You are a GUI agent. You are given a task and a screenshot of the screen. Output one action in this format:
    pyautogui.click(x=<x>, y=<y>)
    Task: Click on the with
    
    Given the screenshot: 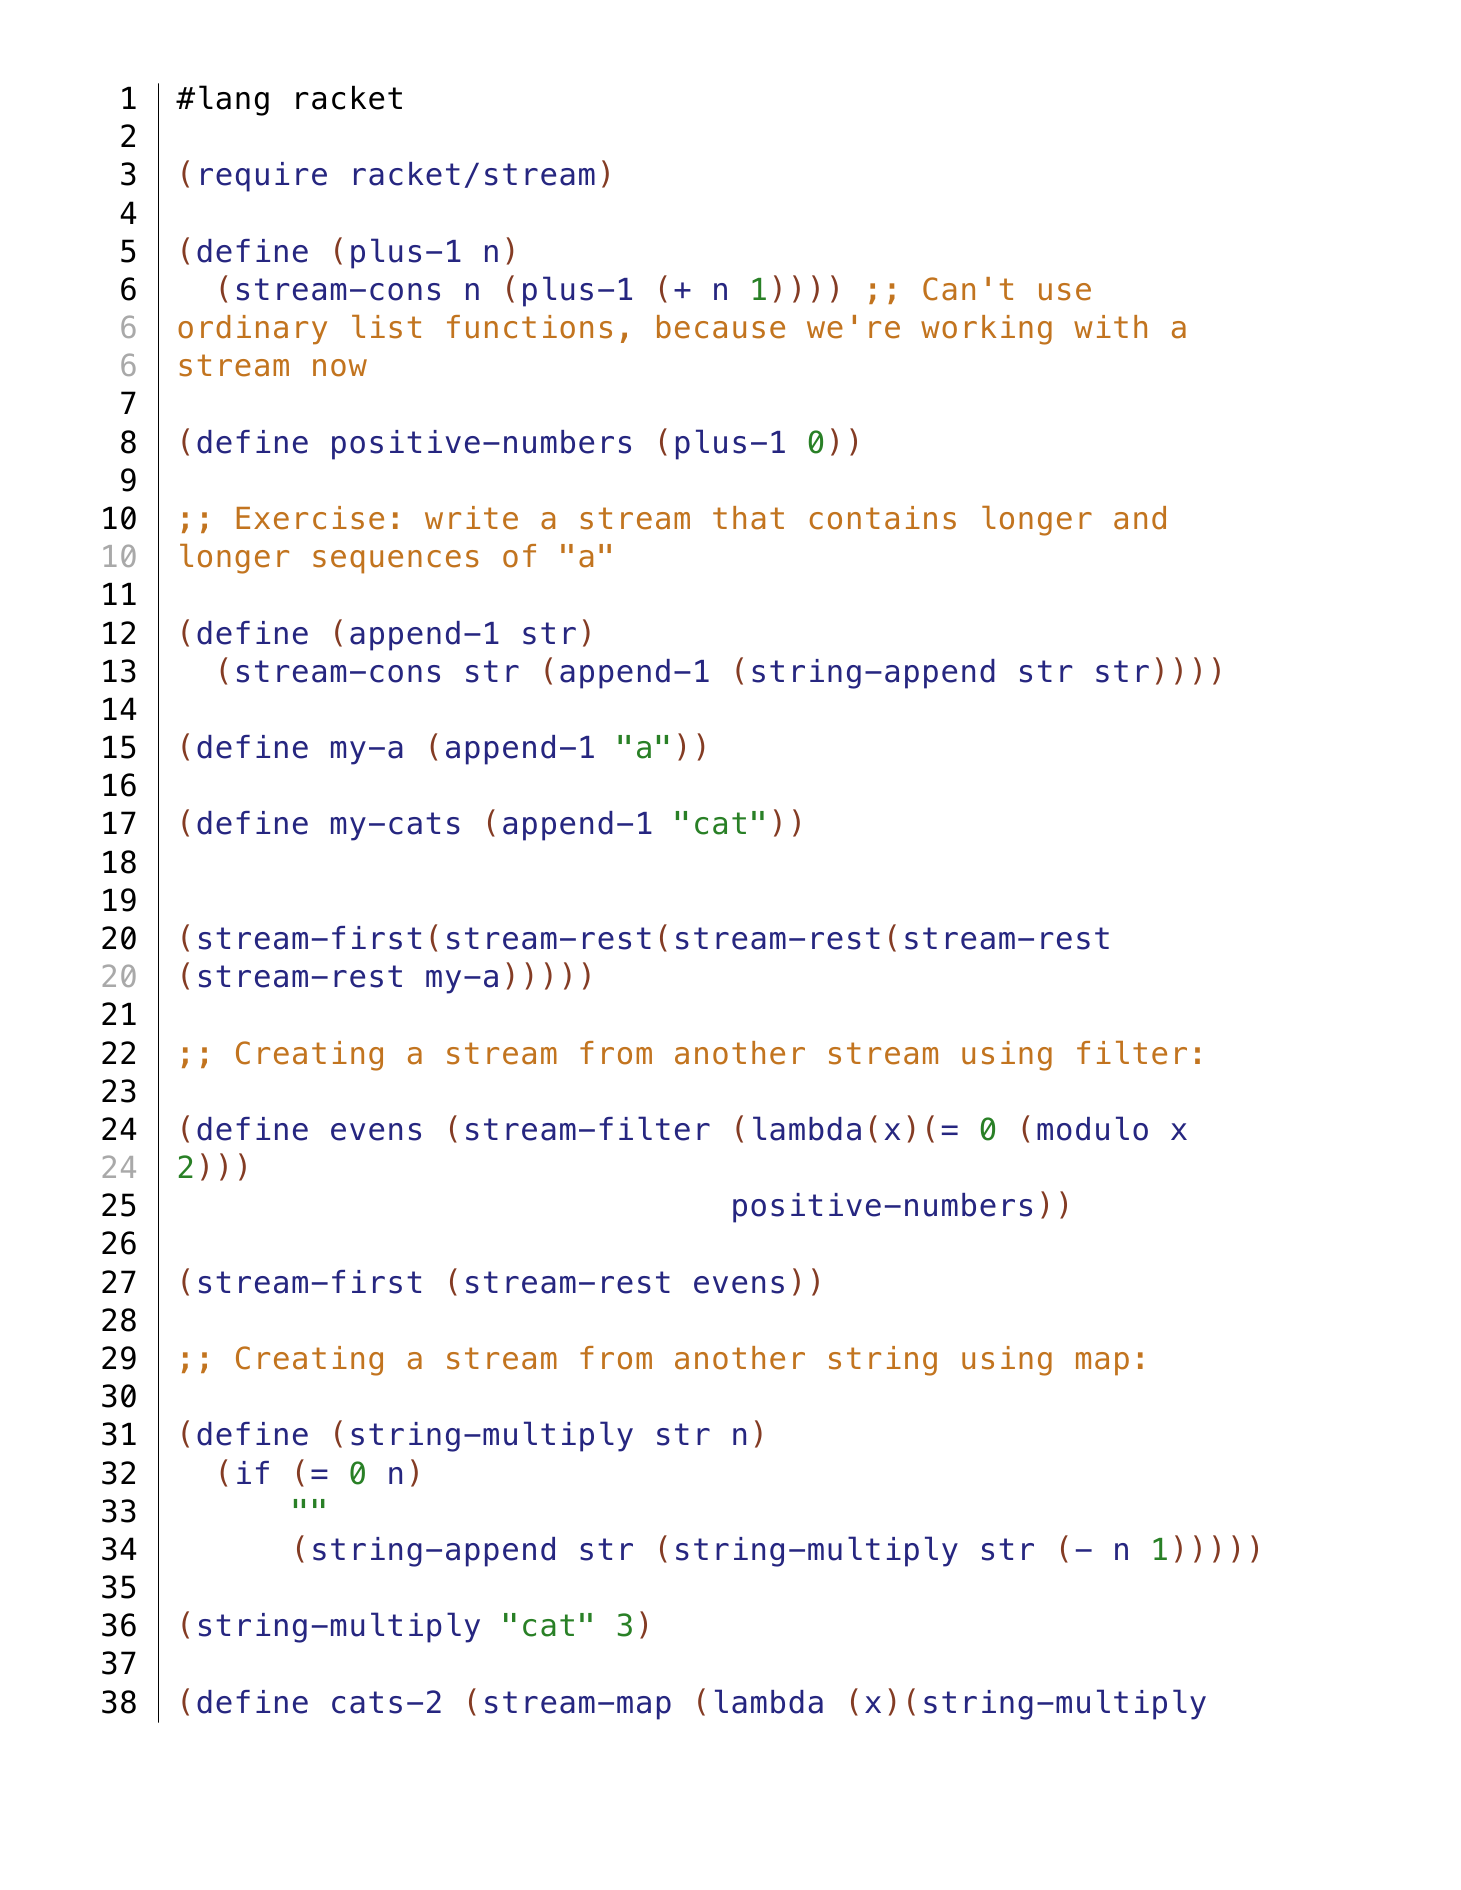 What is the action you would take?
    pyautogui.click(x=1110, y=326)
